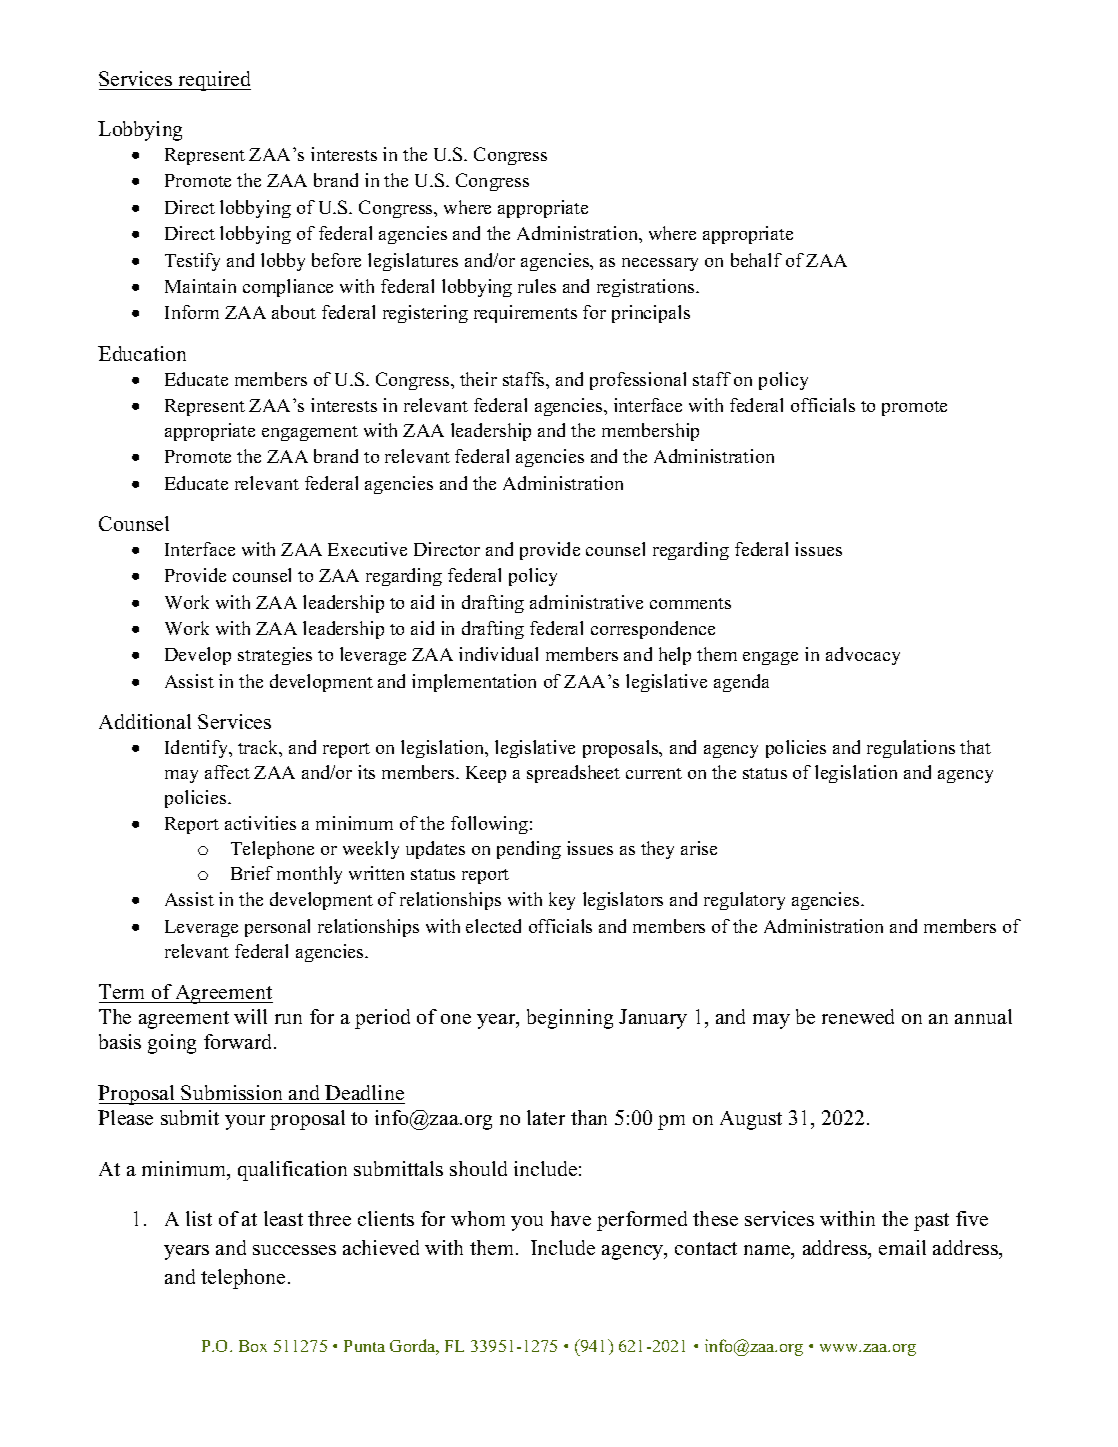  I want to click on email, so click(902, 1247).
